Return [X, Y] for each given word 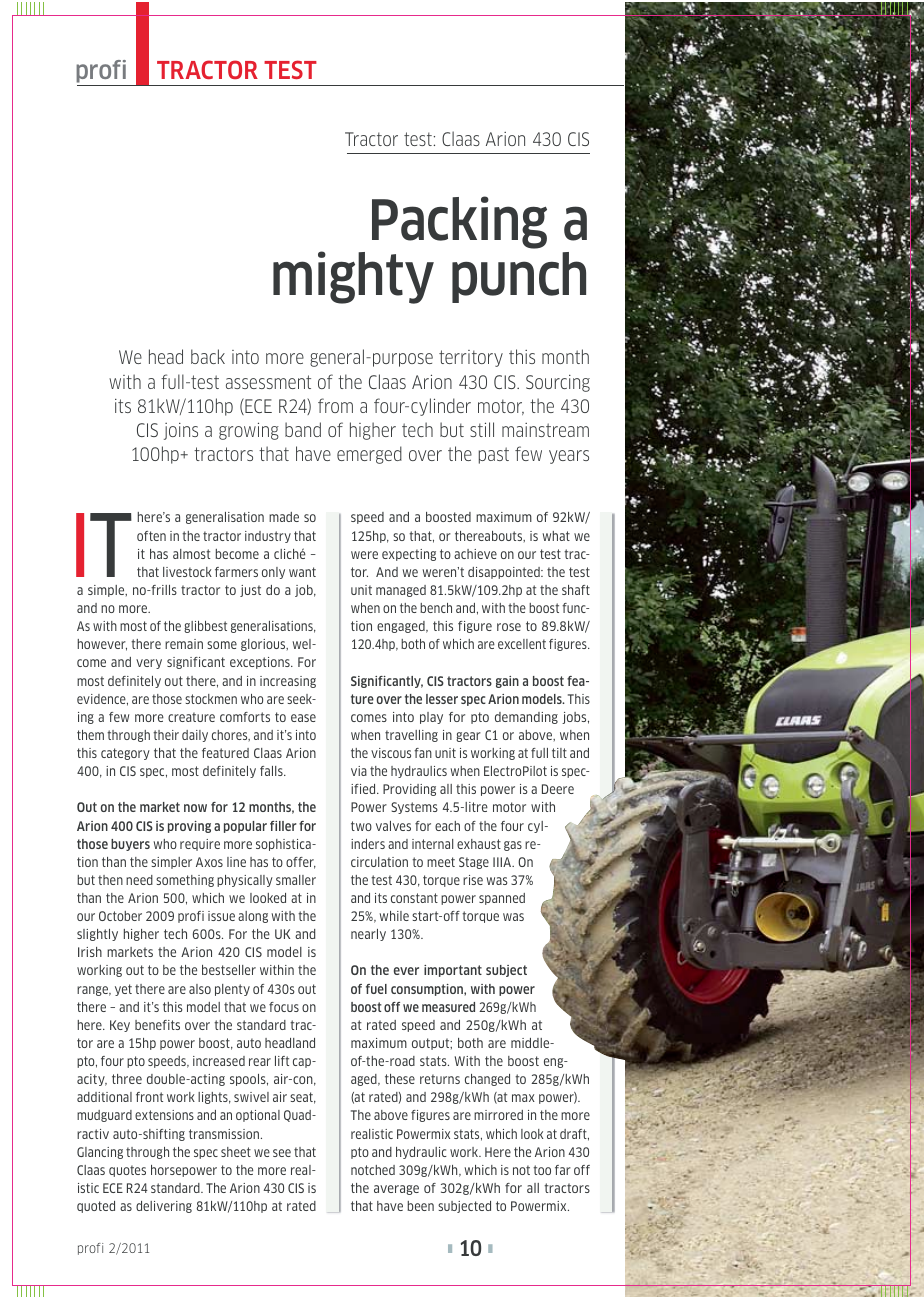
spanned [502, 899]
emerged [369, 455]
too [542, 1170]
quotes [127, 1171]
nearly [368, 935]
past [494, 455]
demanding [526, 718]
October [120, 916]
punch [519, 277]
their [166, 735]
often [151, 536]
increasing [288, 682]
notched [373, 1170]
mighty [353, 277]
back [208, 356]
